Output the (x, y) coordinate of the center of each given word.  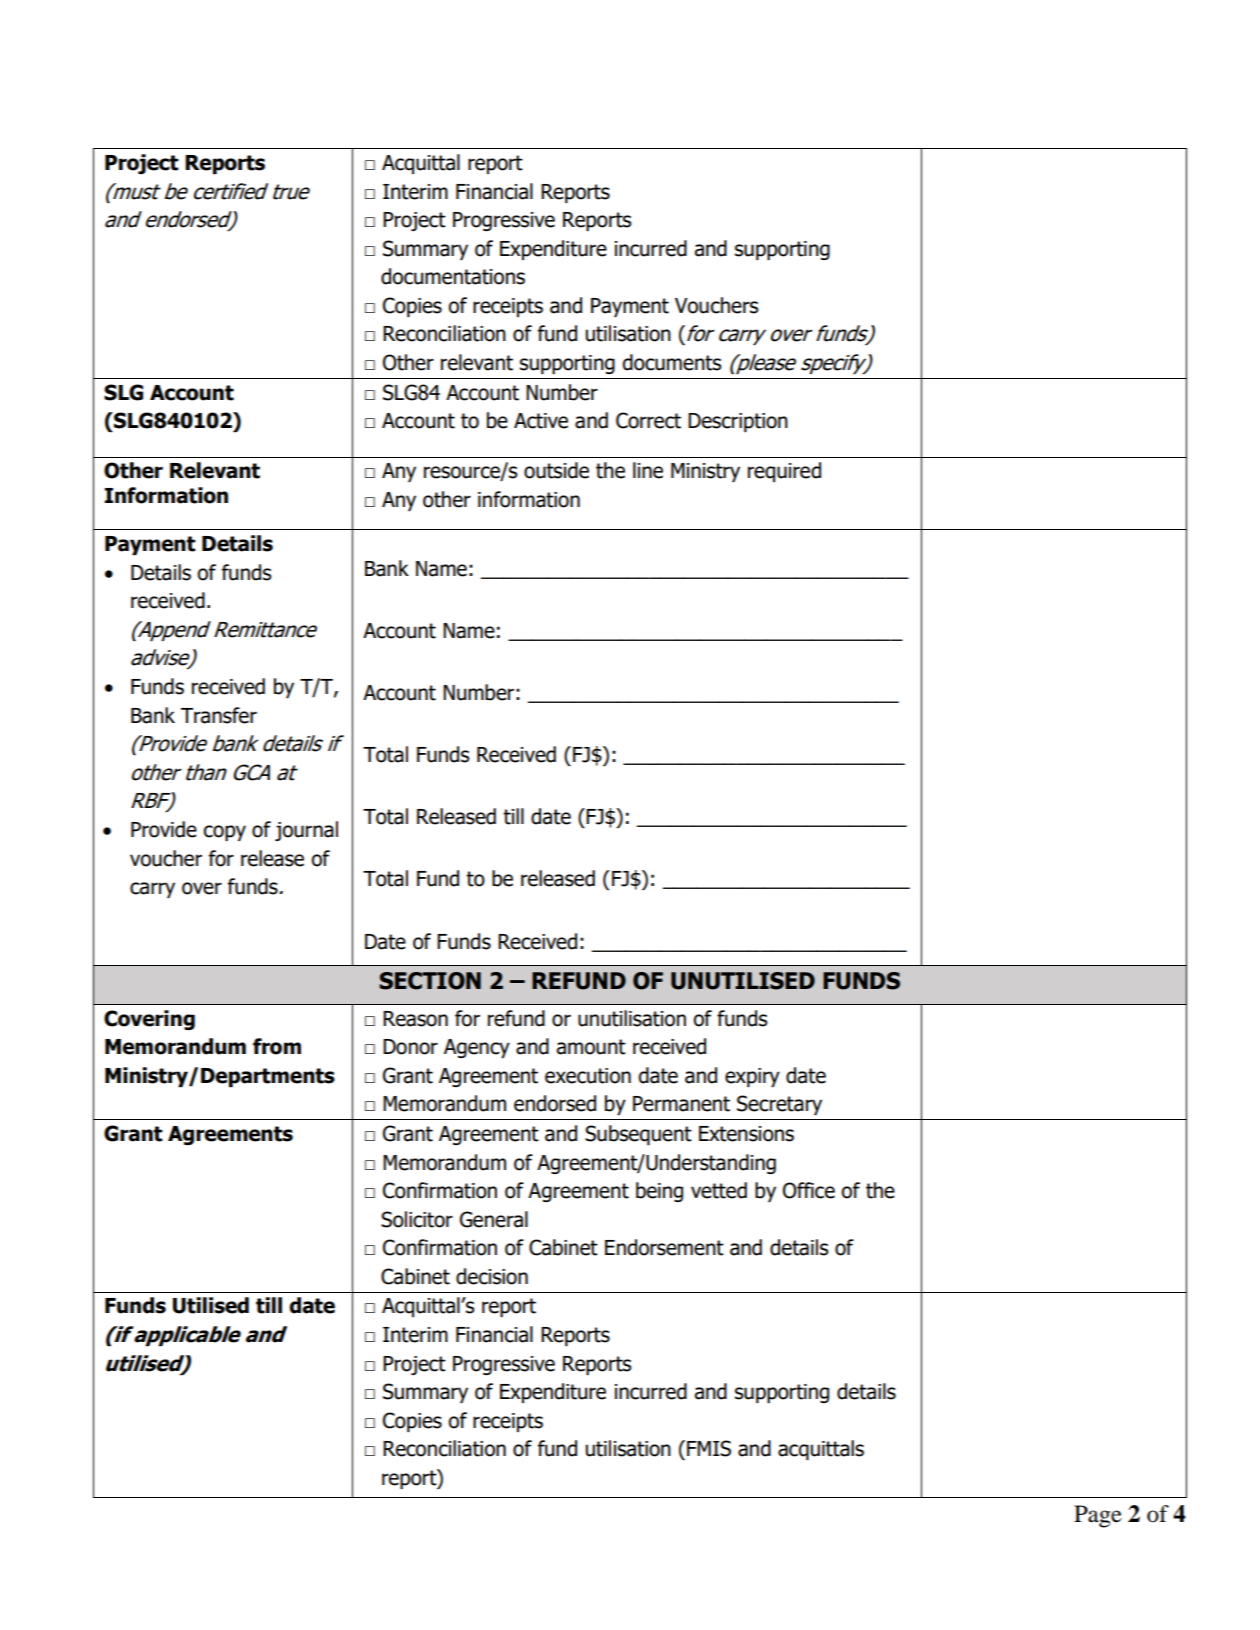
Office (809, 1190)
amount (591, 1047)
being (659, 1192)
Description (738, 422)
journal (306, 831)
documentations (453, 276)
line (648, 470)
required (784, 472)
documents (672, 362)
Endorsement (664, 1247)
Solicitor (417, 1219)
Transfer (219, 715)
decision (492, 1276)
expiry (752, 1077)
